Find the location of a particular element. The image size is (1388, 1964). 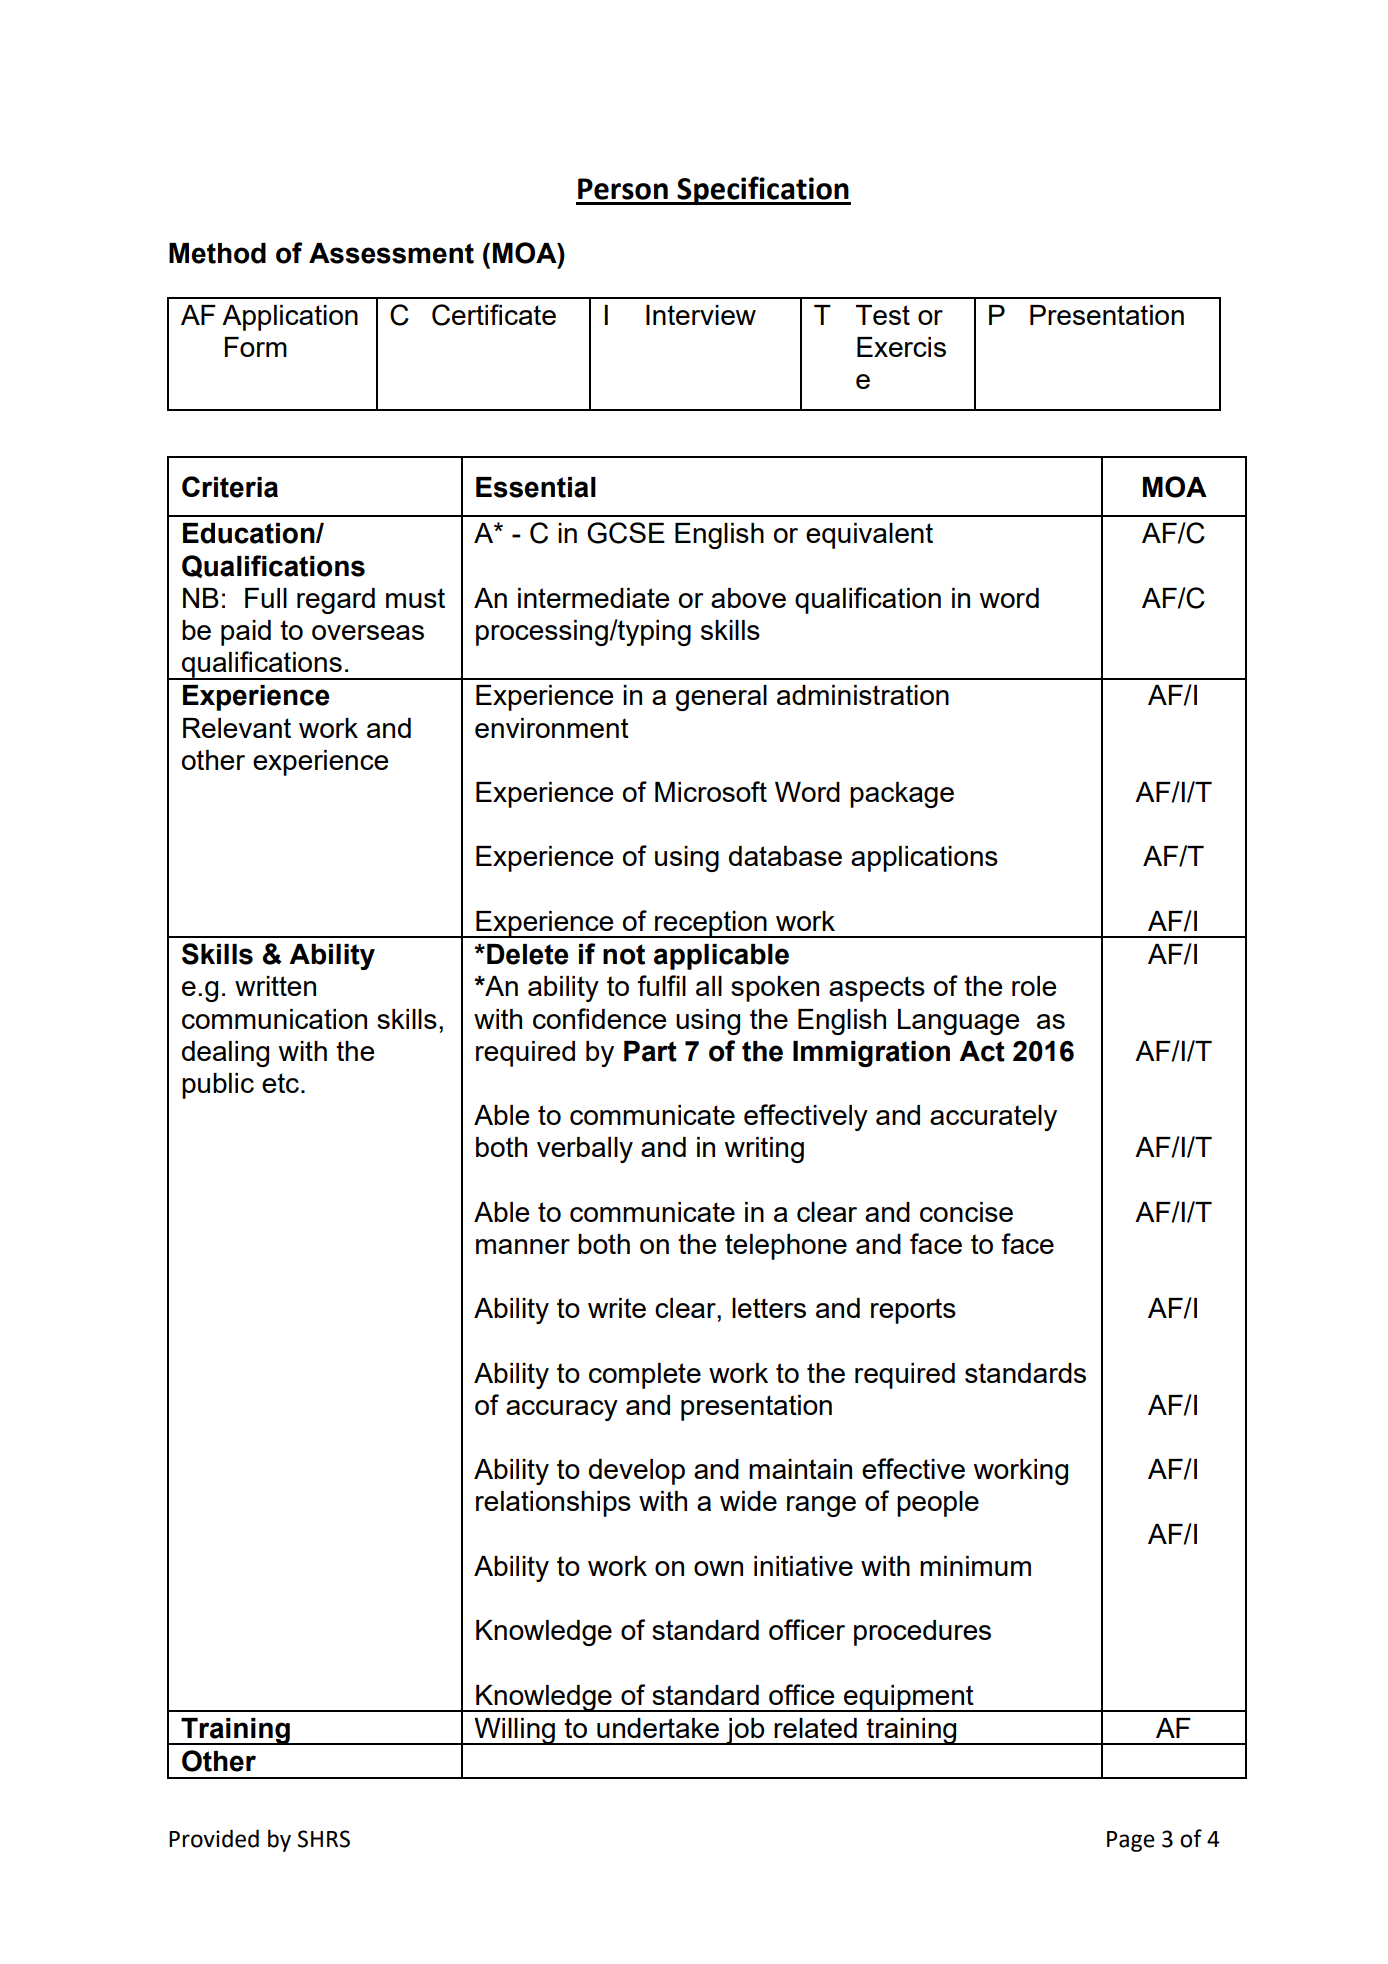

Provided is located at coordinates (214, 1838).
